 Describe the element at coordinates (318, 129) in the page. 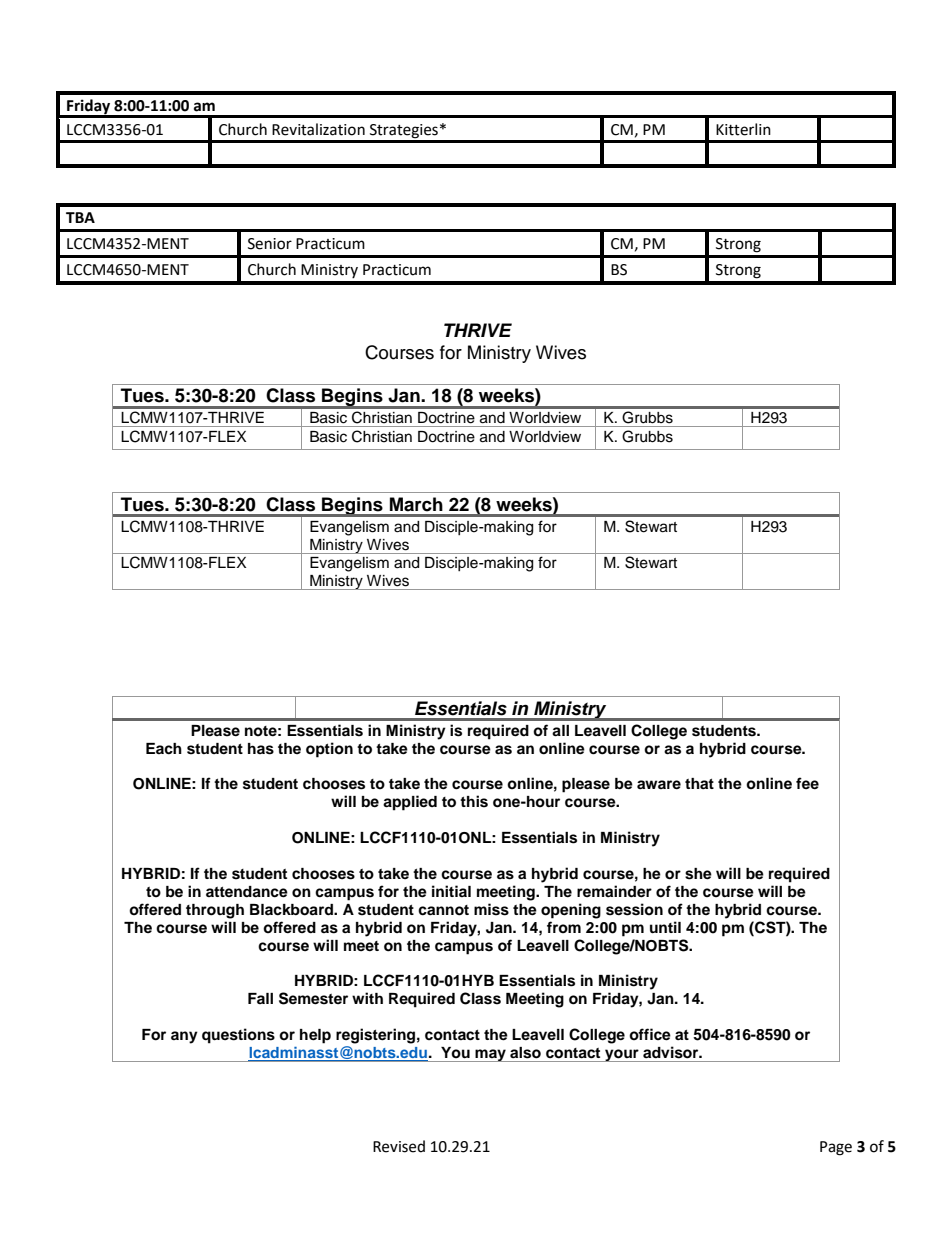

I see `Revitalization` at that location.
